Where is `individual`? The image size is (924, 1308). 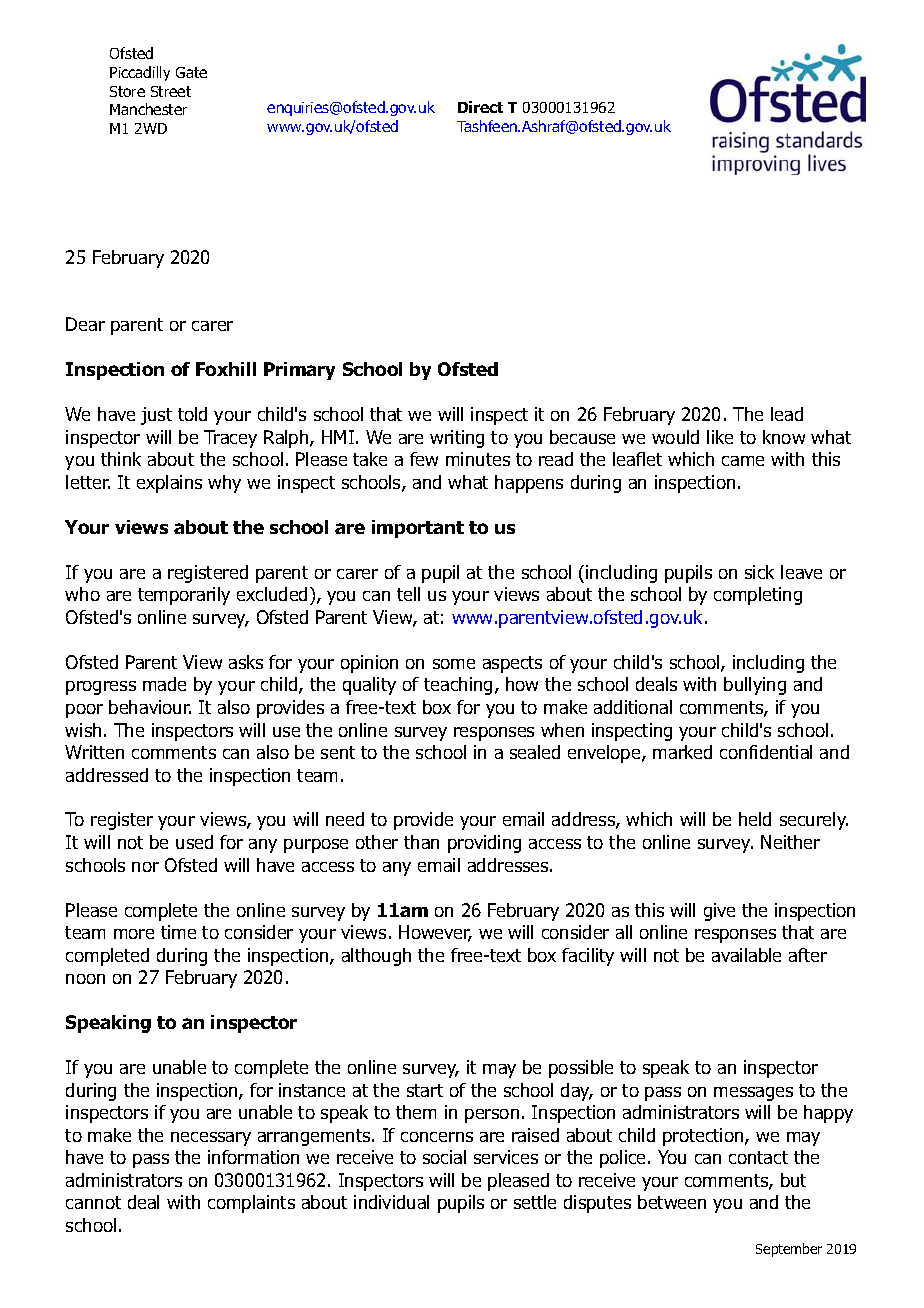
individual is located at coordinates (391, 1202).
